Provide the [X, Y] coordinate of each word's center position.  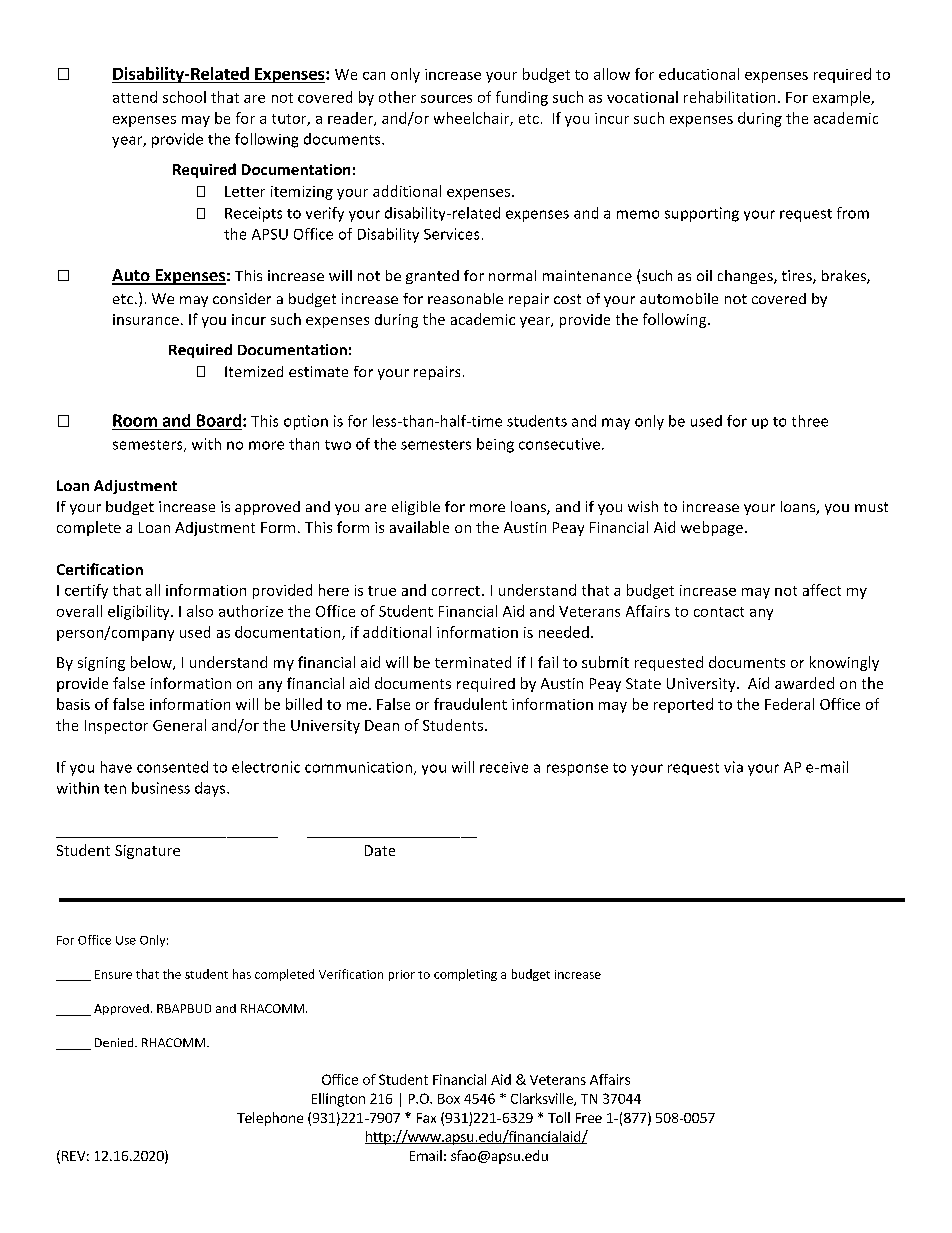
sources [446, 99]
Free [589, 1118]
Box [449, 1099]
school [184, 97]
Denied [115, 1042]
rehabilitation [729, 97]
